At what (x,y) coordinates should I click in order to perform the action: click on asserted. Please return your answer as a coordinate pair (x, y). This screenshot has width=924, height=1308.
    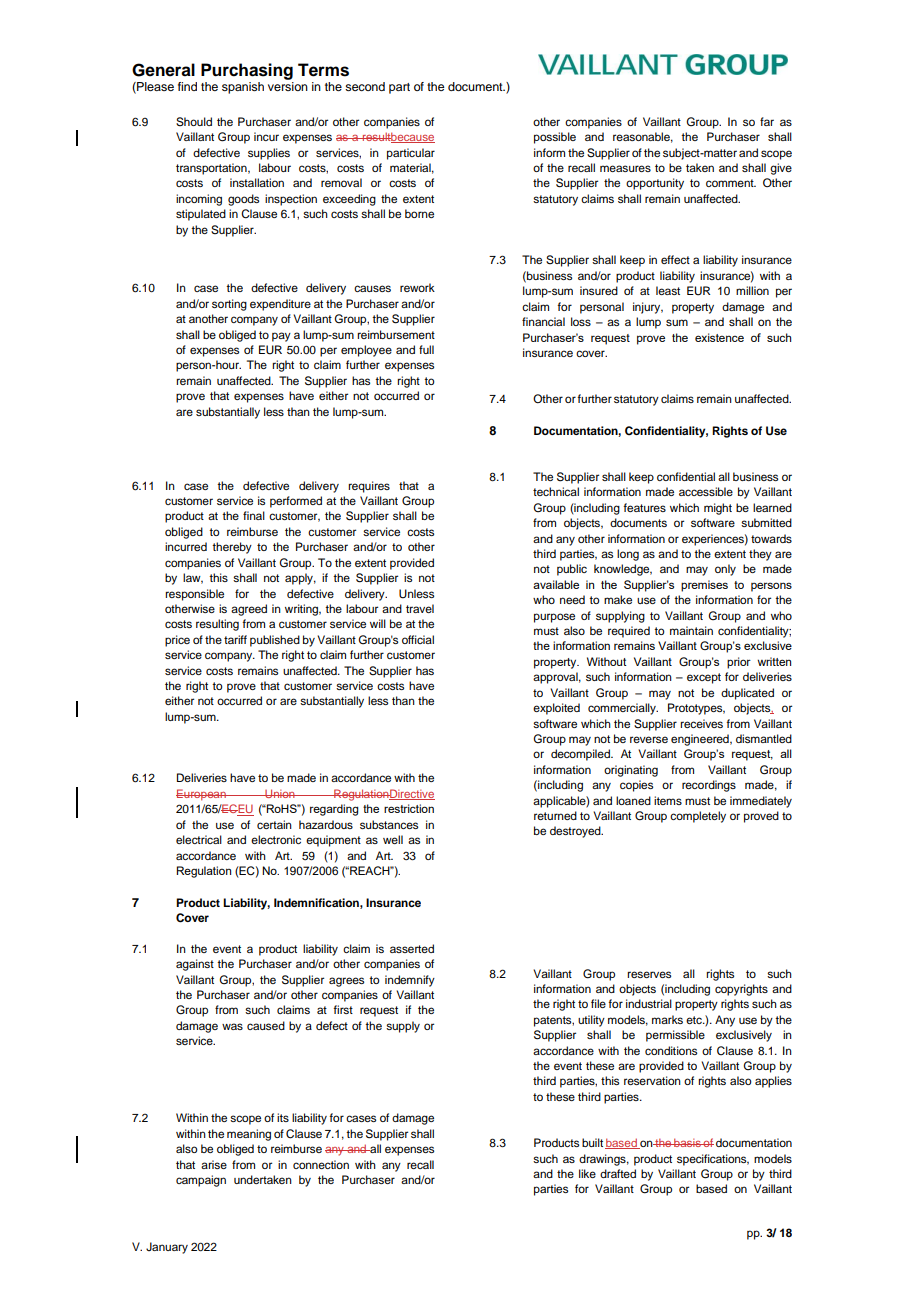
    Looking at the image, I should click on (412, 948).
